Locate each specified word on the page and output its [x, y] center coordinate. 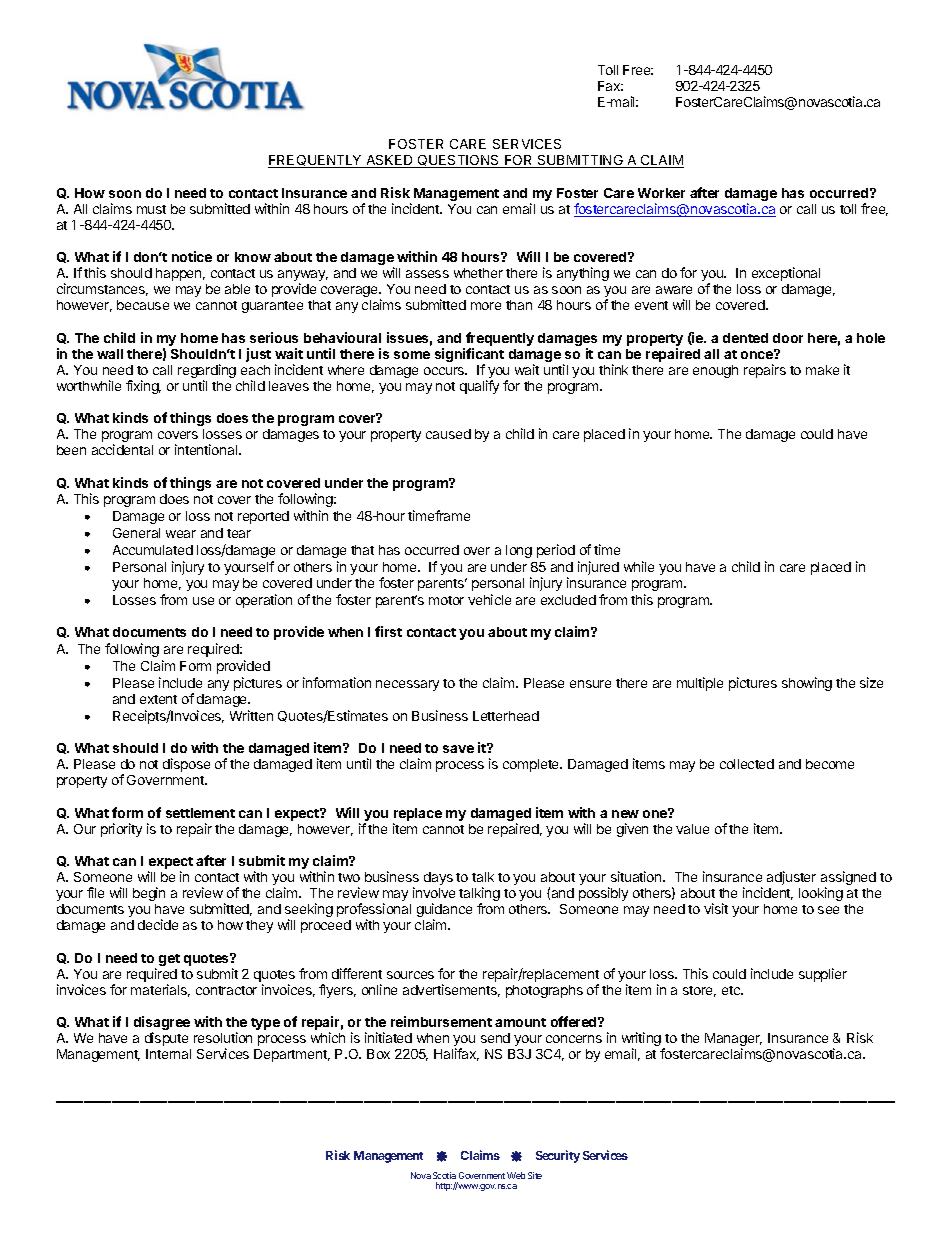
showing [807, 684]
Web [516, 1175]
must [151, 209]
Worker [661, 193]
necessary [407, 685]
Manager [733, 1041]
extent [158, 699]
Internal [168, 1054]
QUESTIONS [459, 161]
